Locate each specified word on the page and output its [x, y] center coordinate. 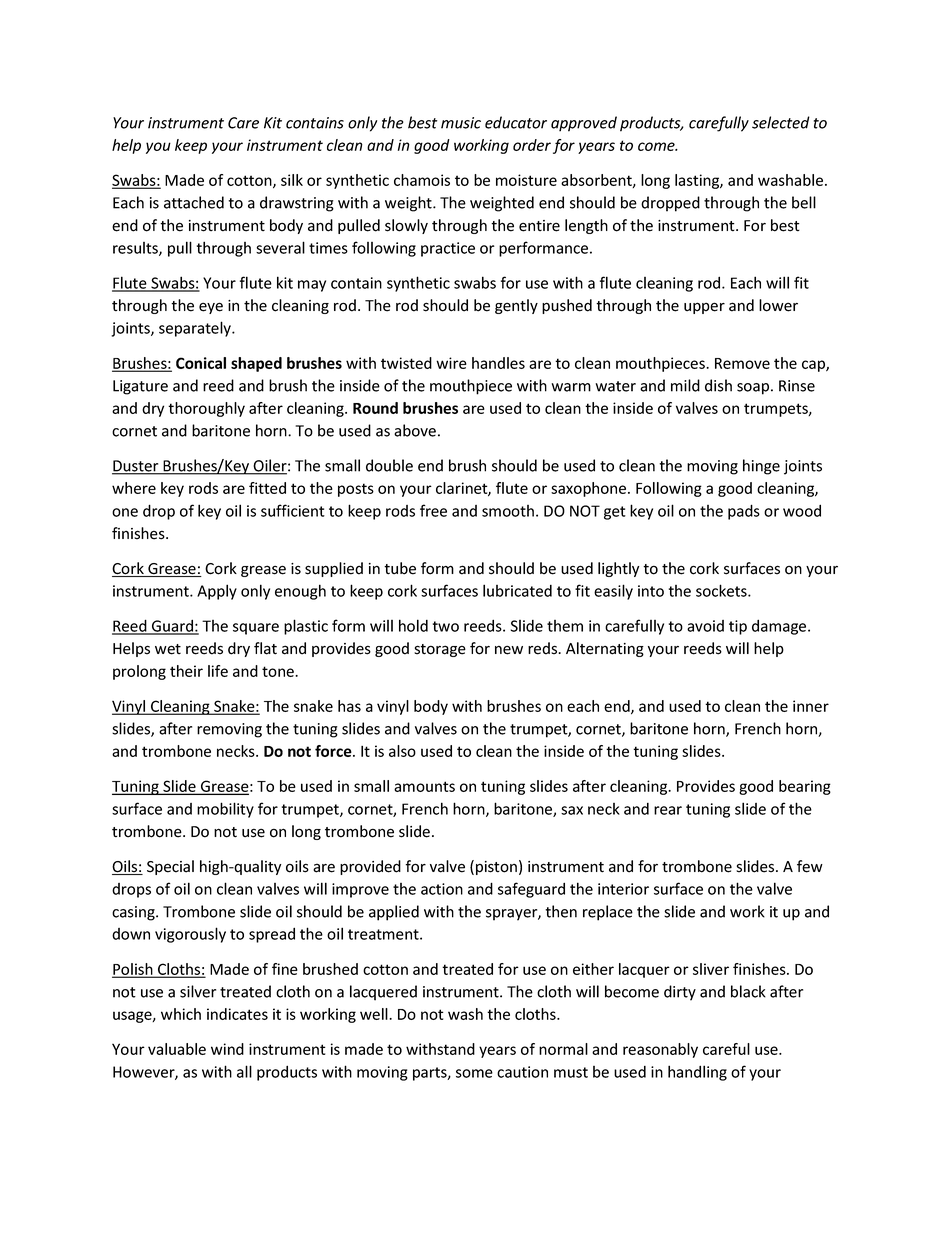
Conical [201, 363]
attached [194, 202]
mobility [225, 810]
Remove [742, 363]
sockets [722, 590]
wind [227, 1049]
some [474, 1073]
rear [668, 810]
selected [781, 122]
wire [451, 363]
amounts [424, 786]
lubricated [517, 590]
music [461, 123]
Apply [217, 592]
